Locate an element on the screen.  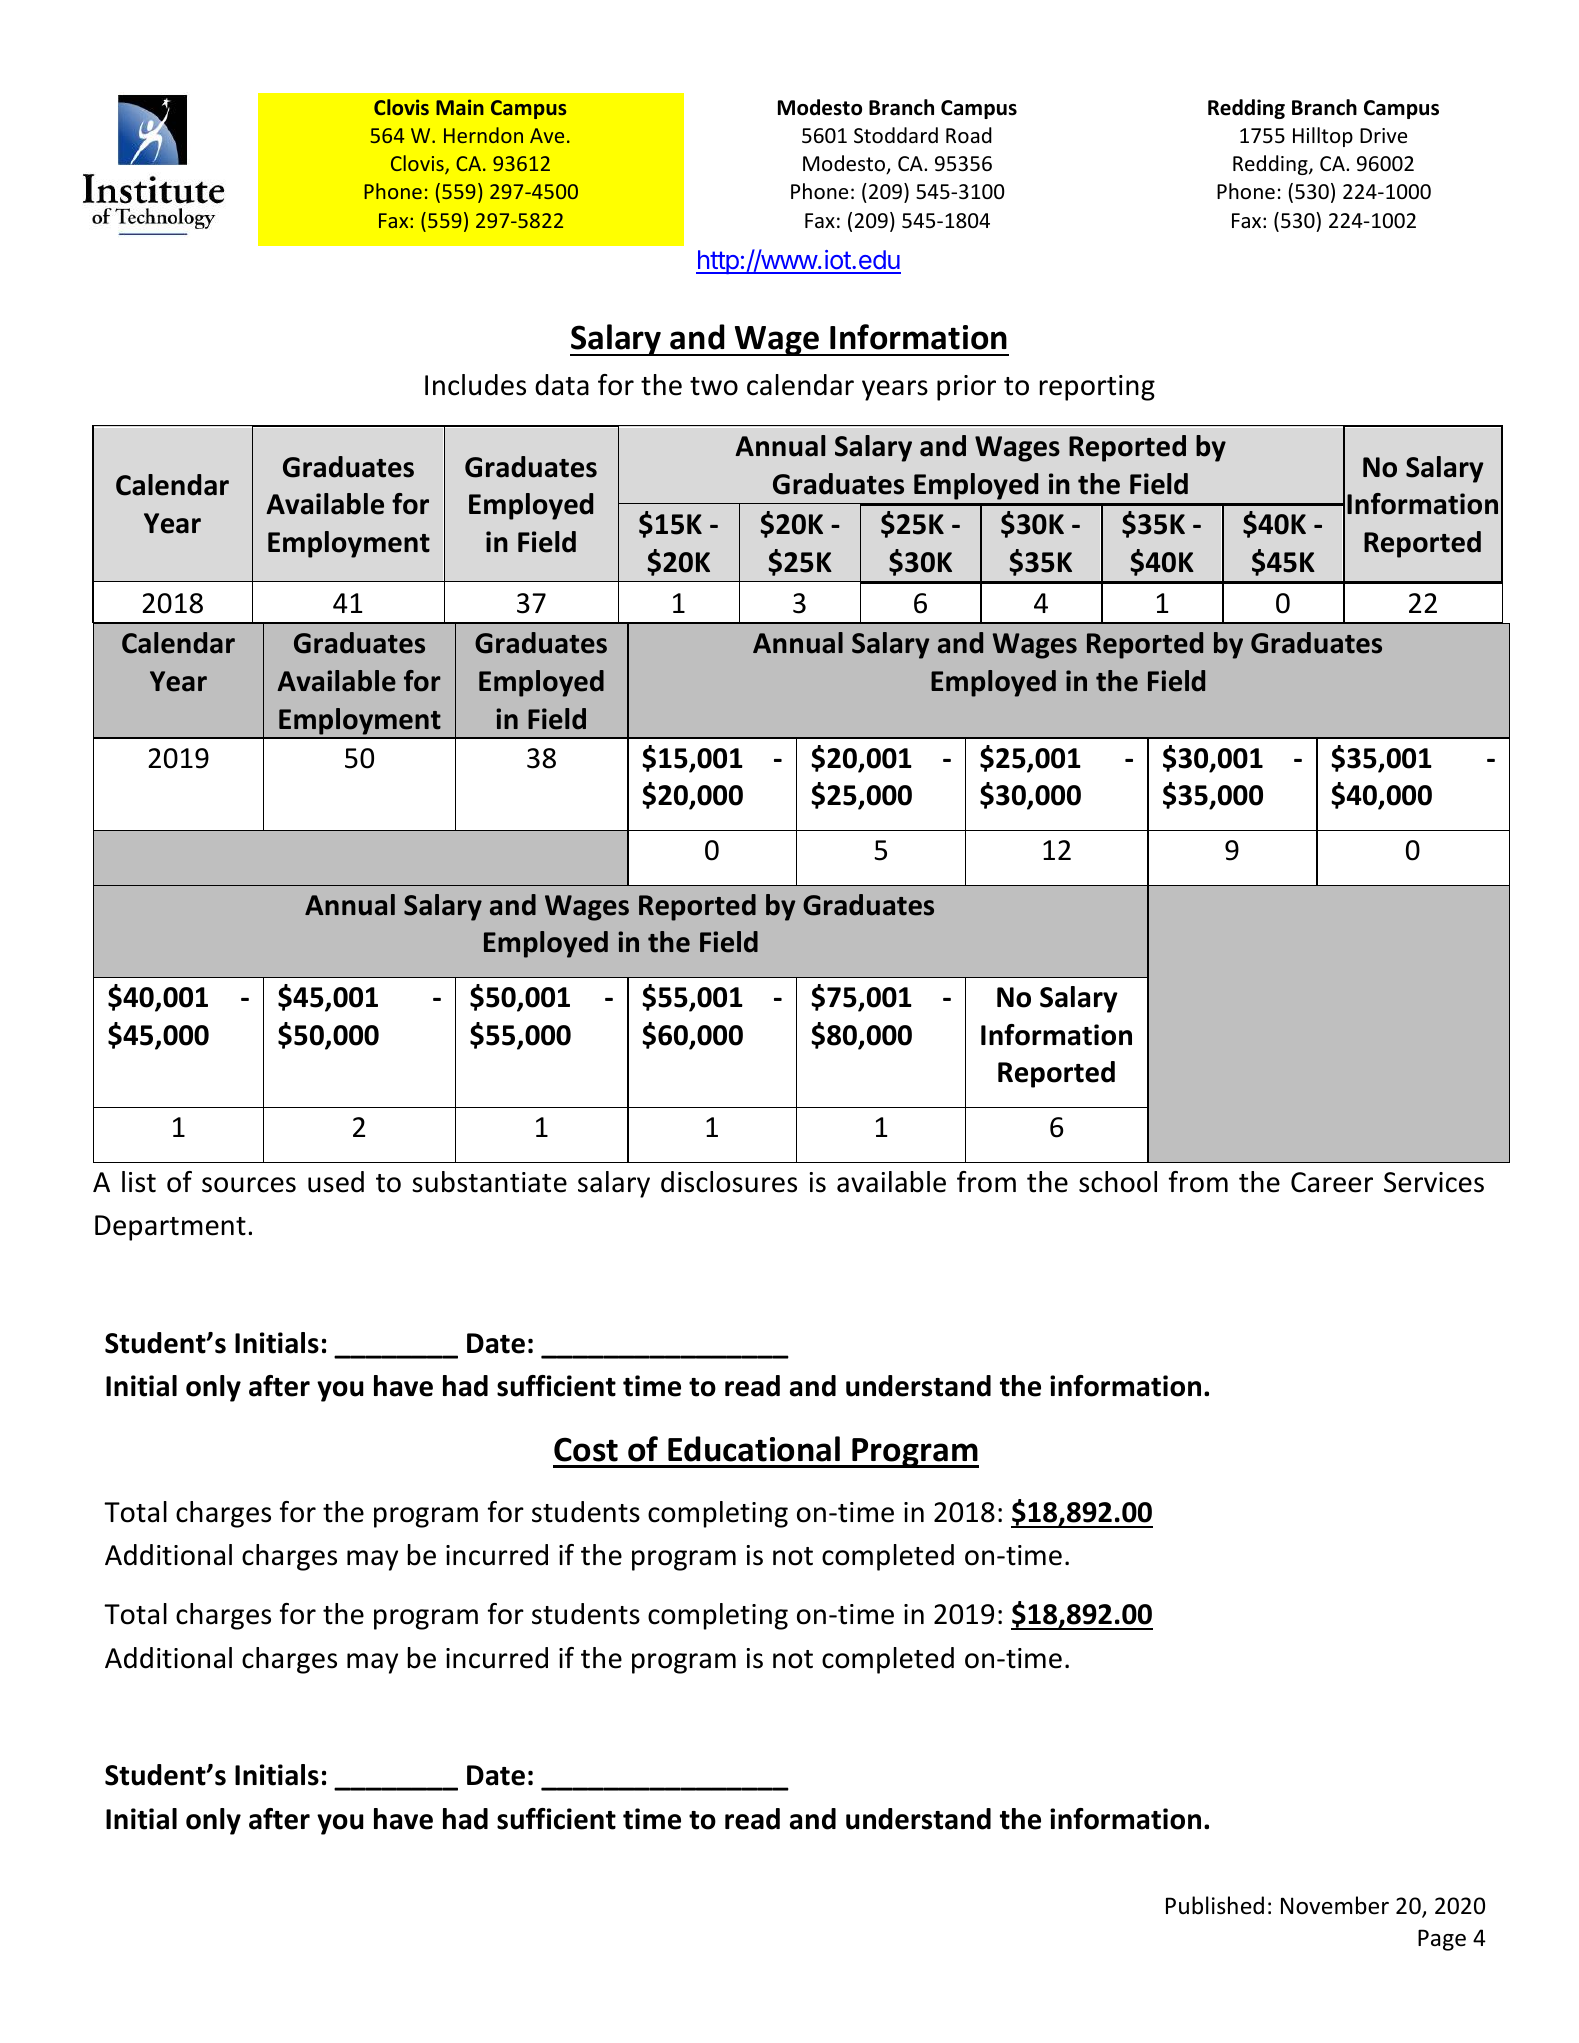
disclosures is located at coordinates (729, 1182).
